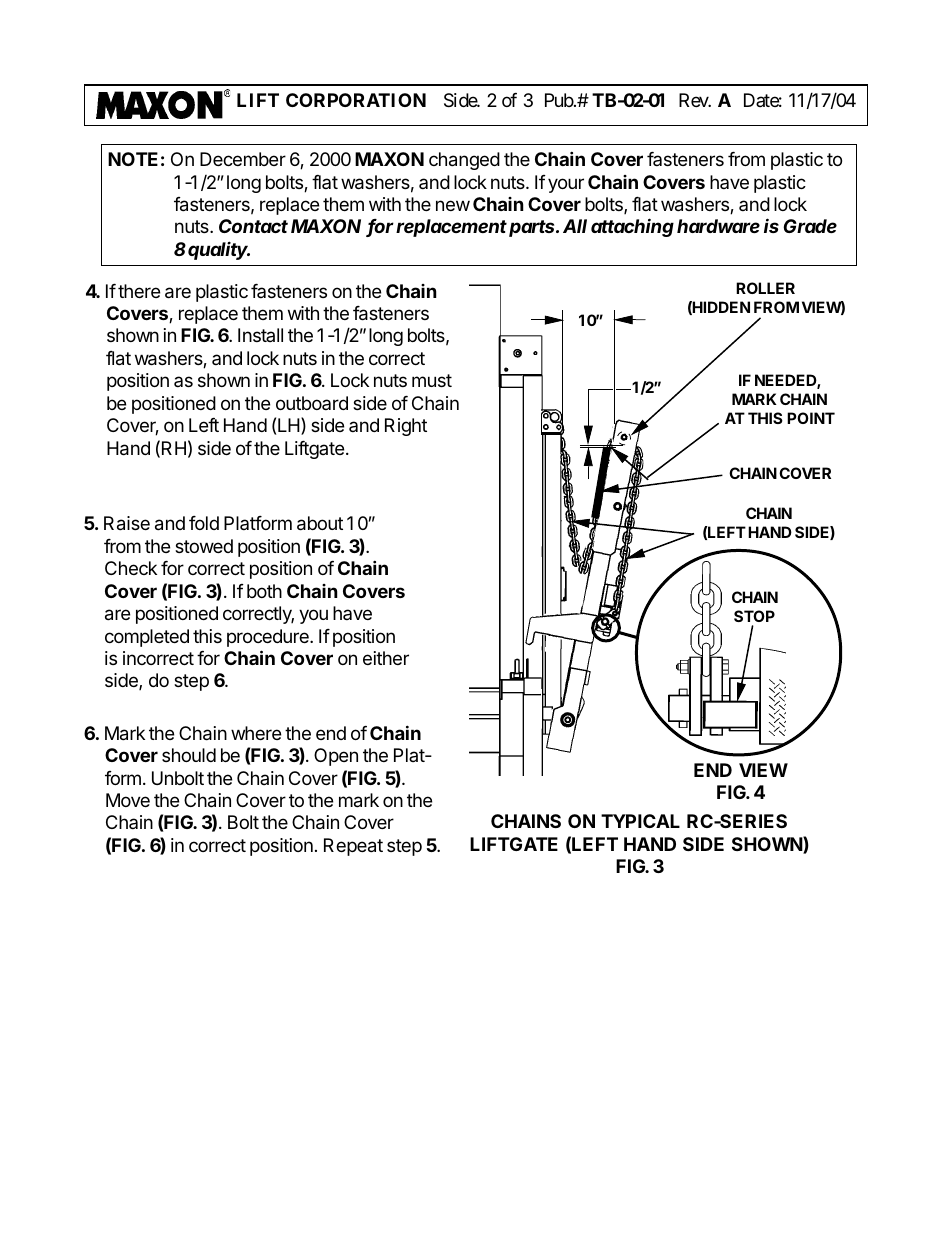 The width and height of the image is (952, 1233). I want to click on December, so click(243, 159).
